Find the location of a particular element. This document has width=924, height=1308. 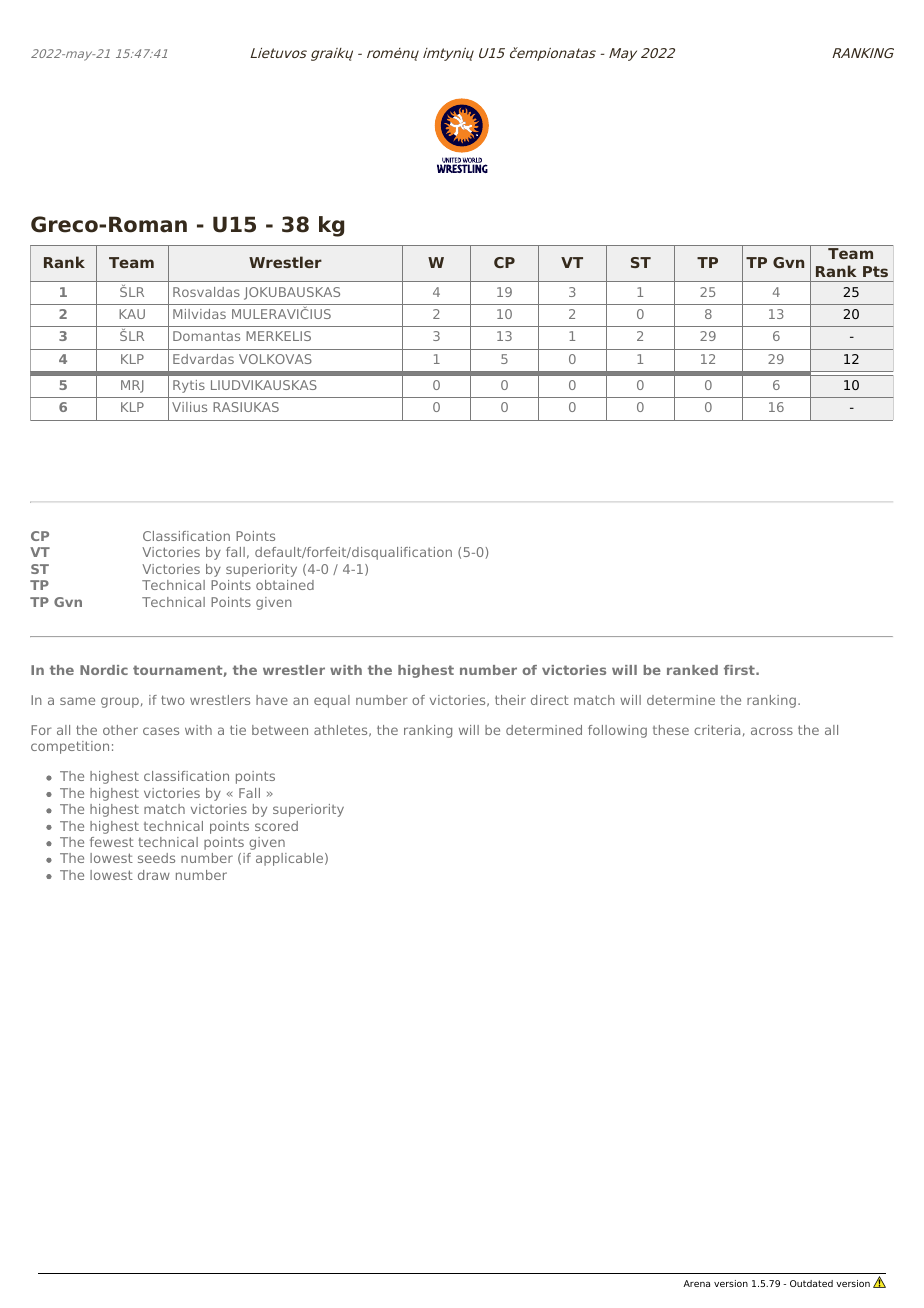

across is located at coordinates (772, 731).
